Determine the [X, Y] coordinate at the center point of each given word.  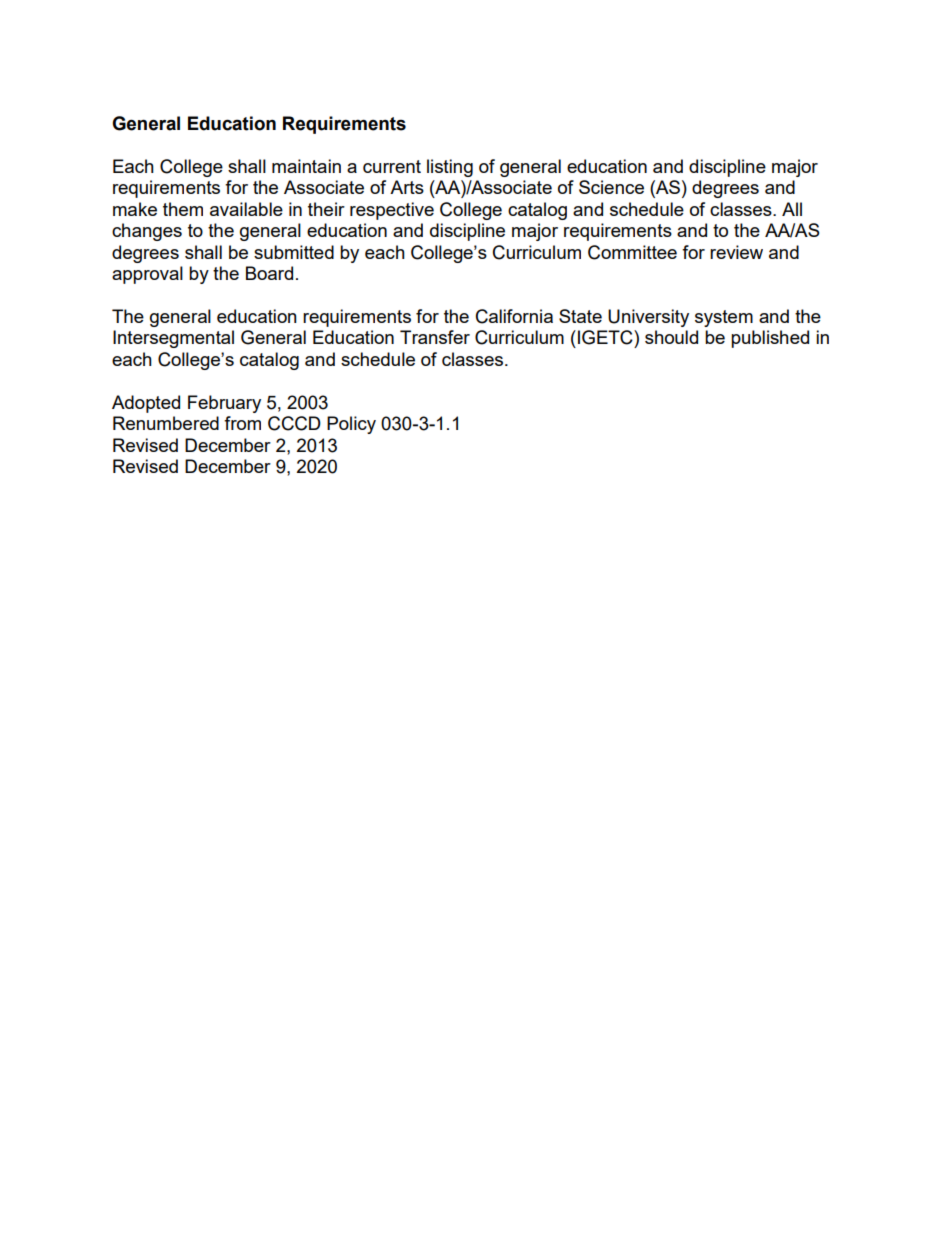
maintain [306, 166]
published [770, 339]
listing [450, 168]
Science [611, 187]
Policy [351, 425]
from [242, 423]
